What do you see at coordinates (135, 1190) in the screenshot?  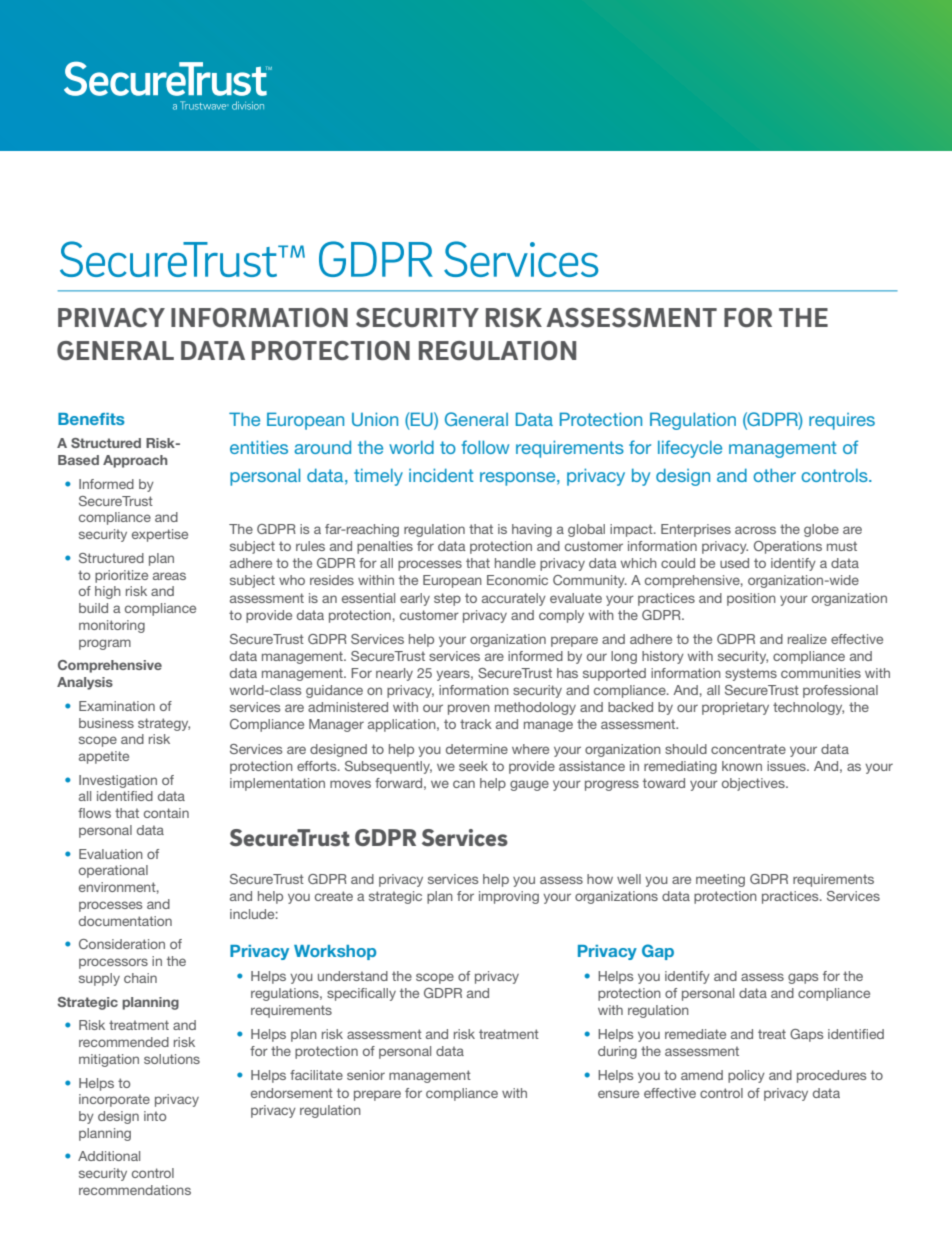 I see `recommendations` at bounding box center [135, 1190].
